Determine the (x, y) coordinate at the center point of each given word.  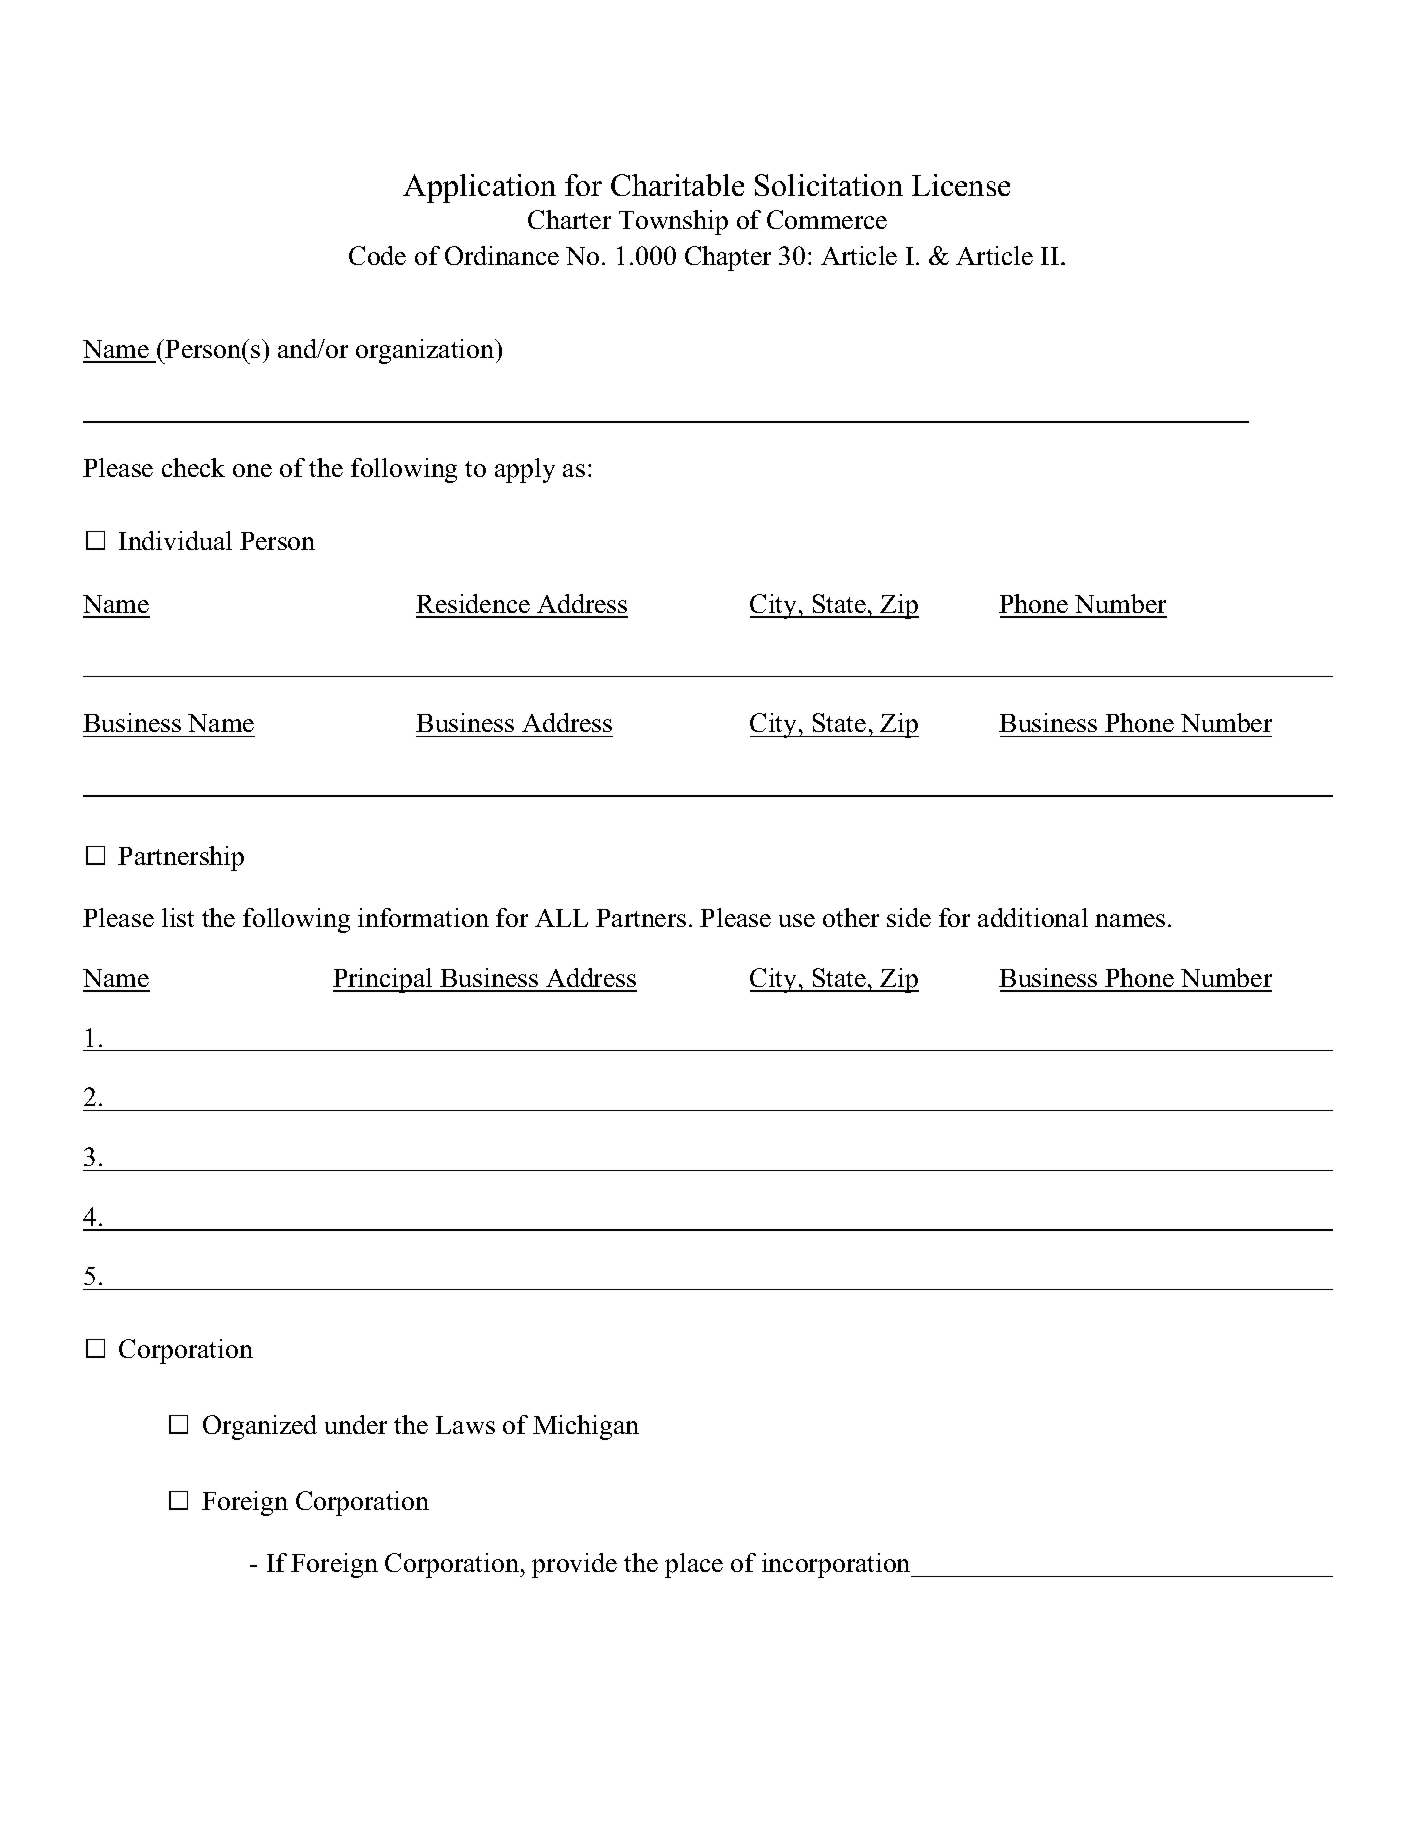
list (178, 917)
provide (574, 1565)
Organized (260, 1427)
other (851, 917)
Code (377, 255)
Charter (569, 219)
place (694, 1565)
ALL (561, 918)
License (961, 185)
